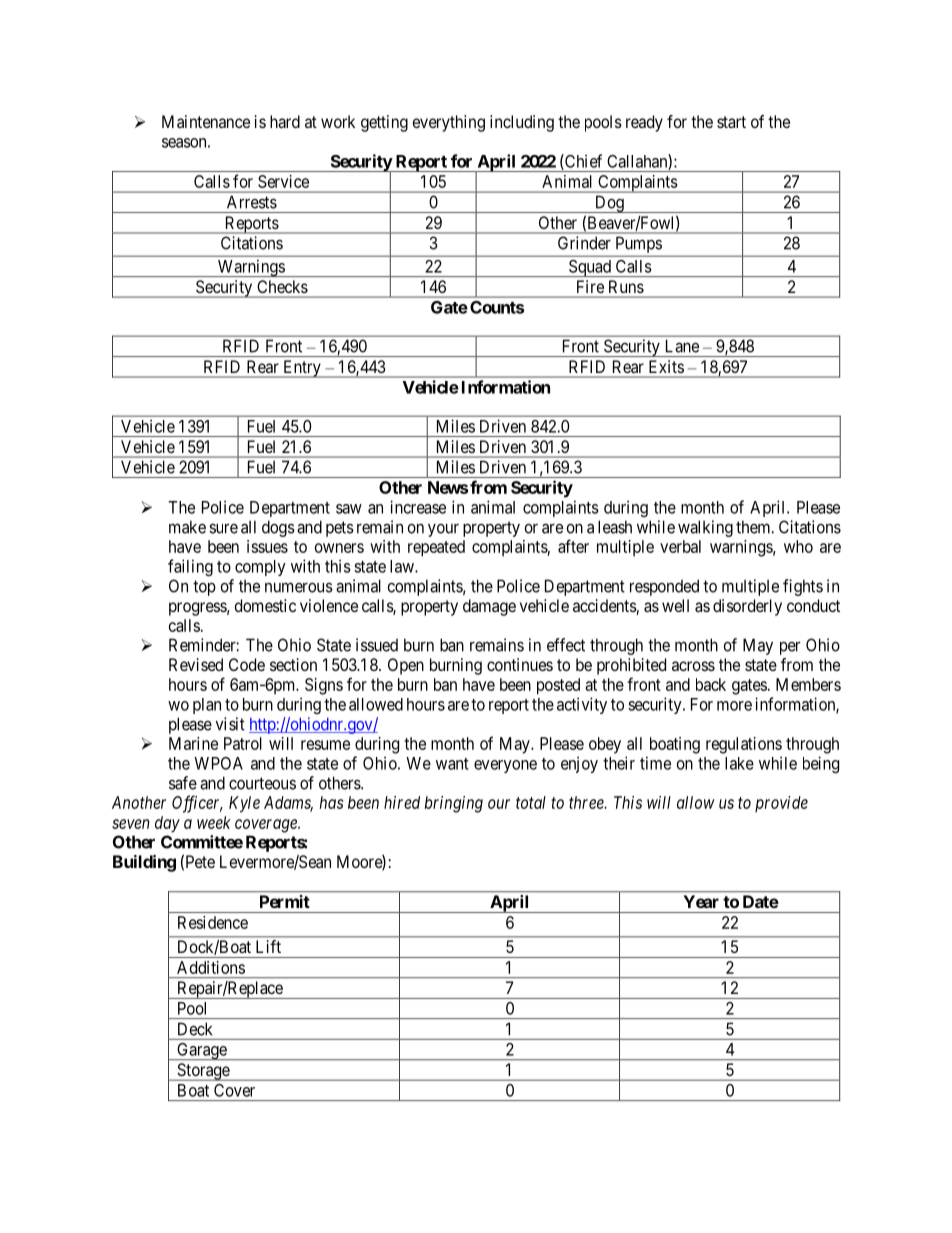 The width and height of the document is (952, 1233). What do you see at coordinates (214, 822) in the document?
I see `week` at bounding box center [214, 822].
